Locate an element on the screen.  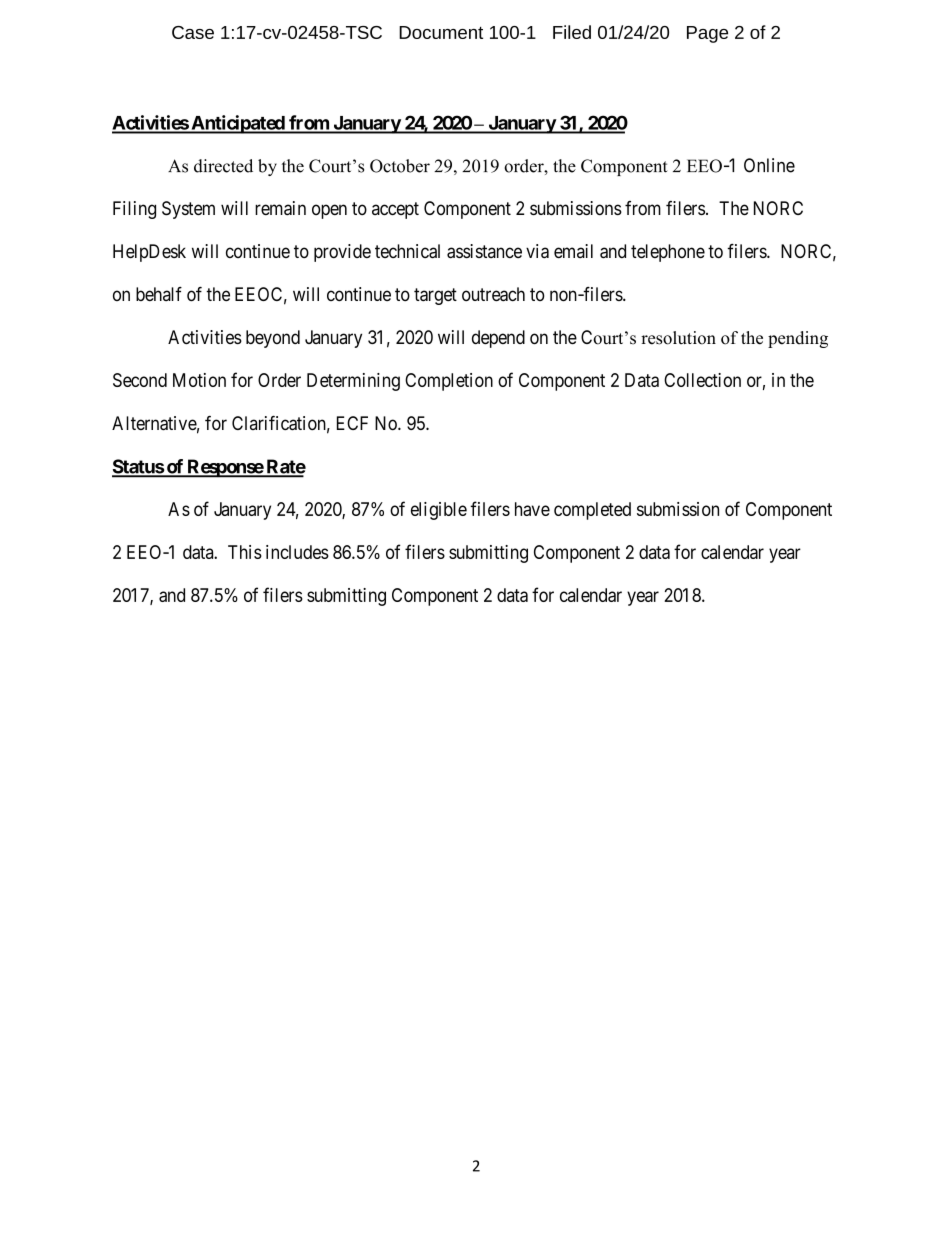
Completion is located at coordinates (449, 382).
